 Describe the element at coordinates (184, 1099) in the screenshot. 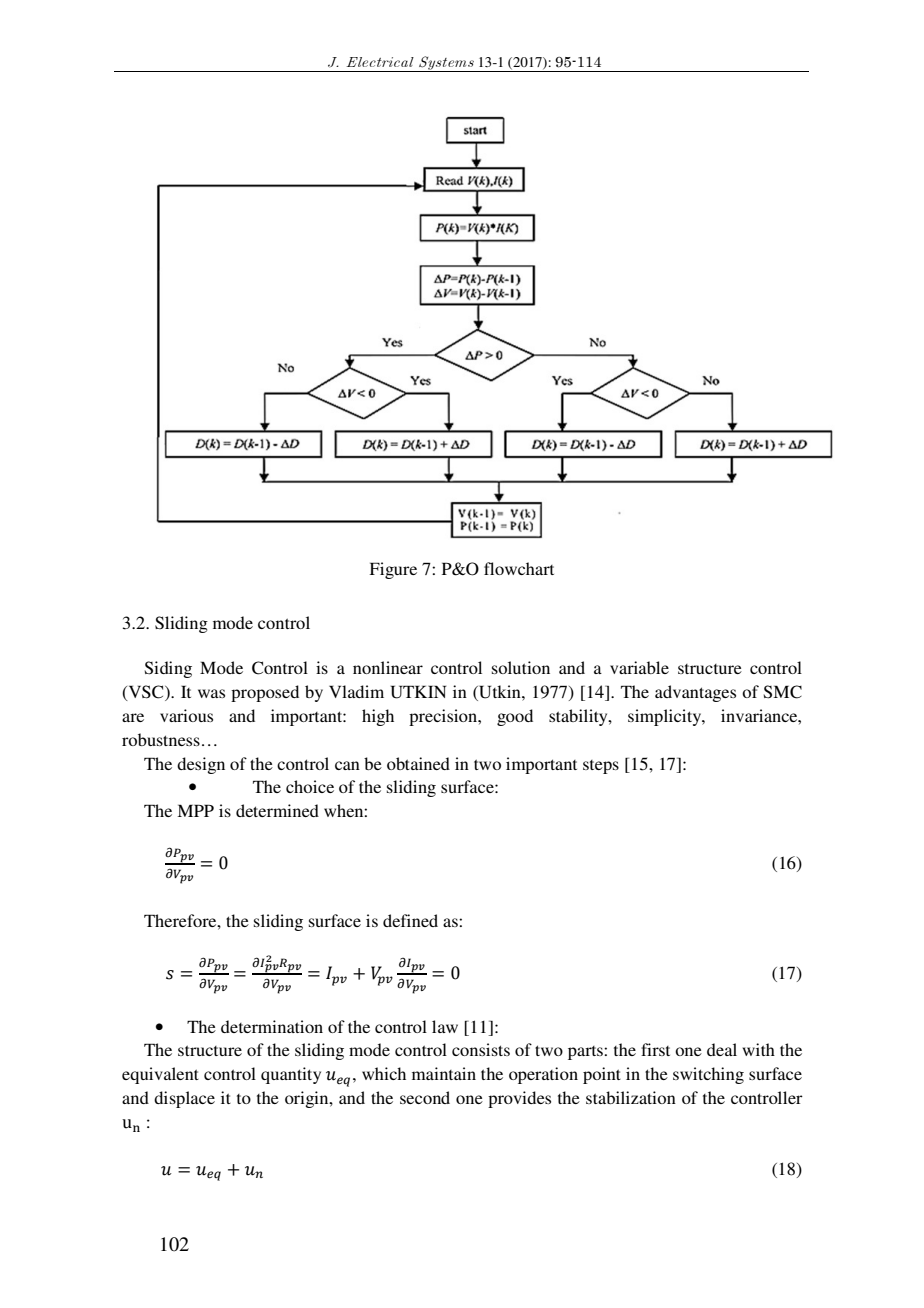

I see `displace` at that location.
